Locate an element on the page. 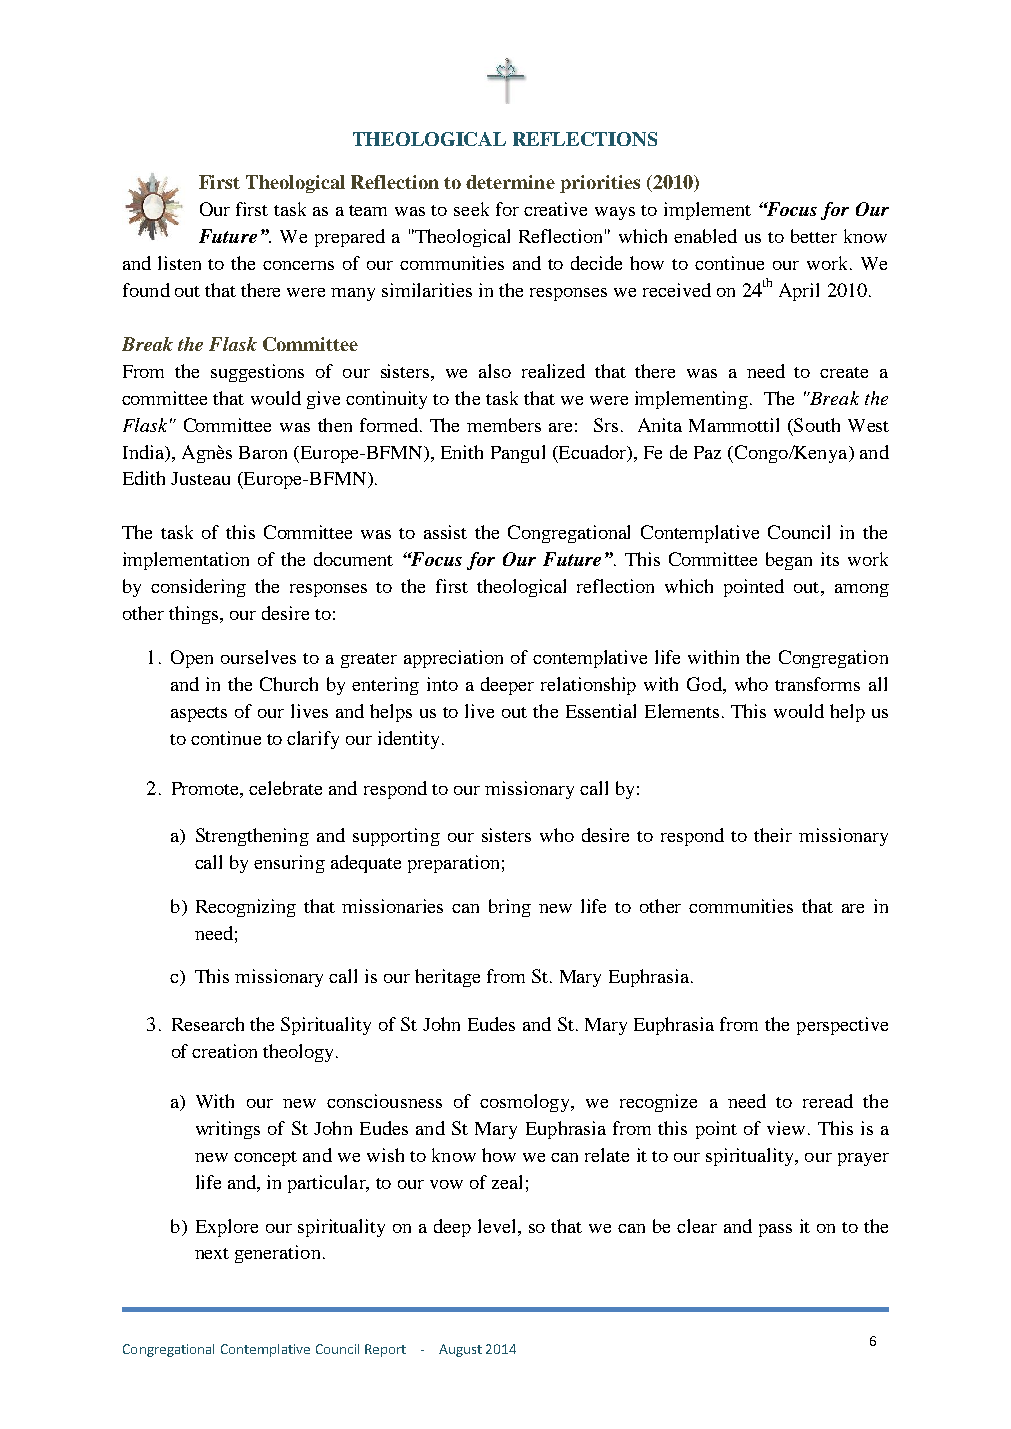 The image size is (1011, 1429). assist is located at coordinates (445, 532).
